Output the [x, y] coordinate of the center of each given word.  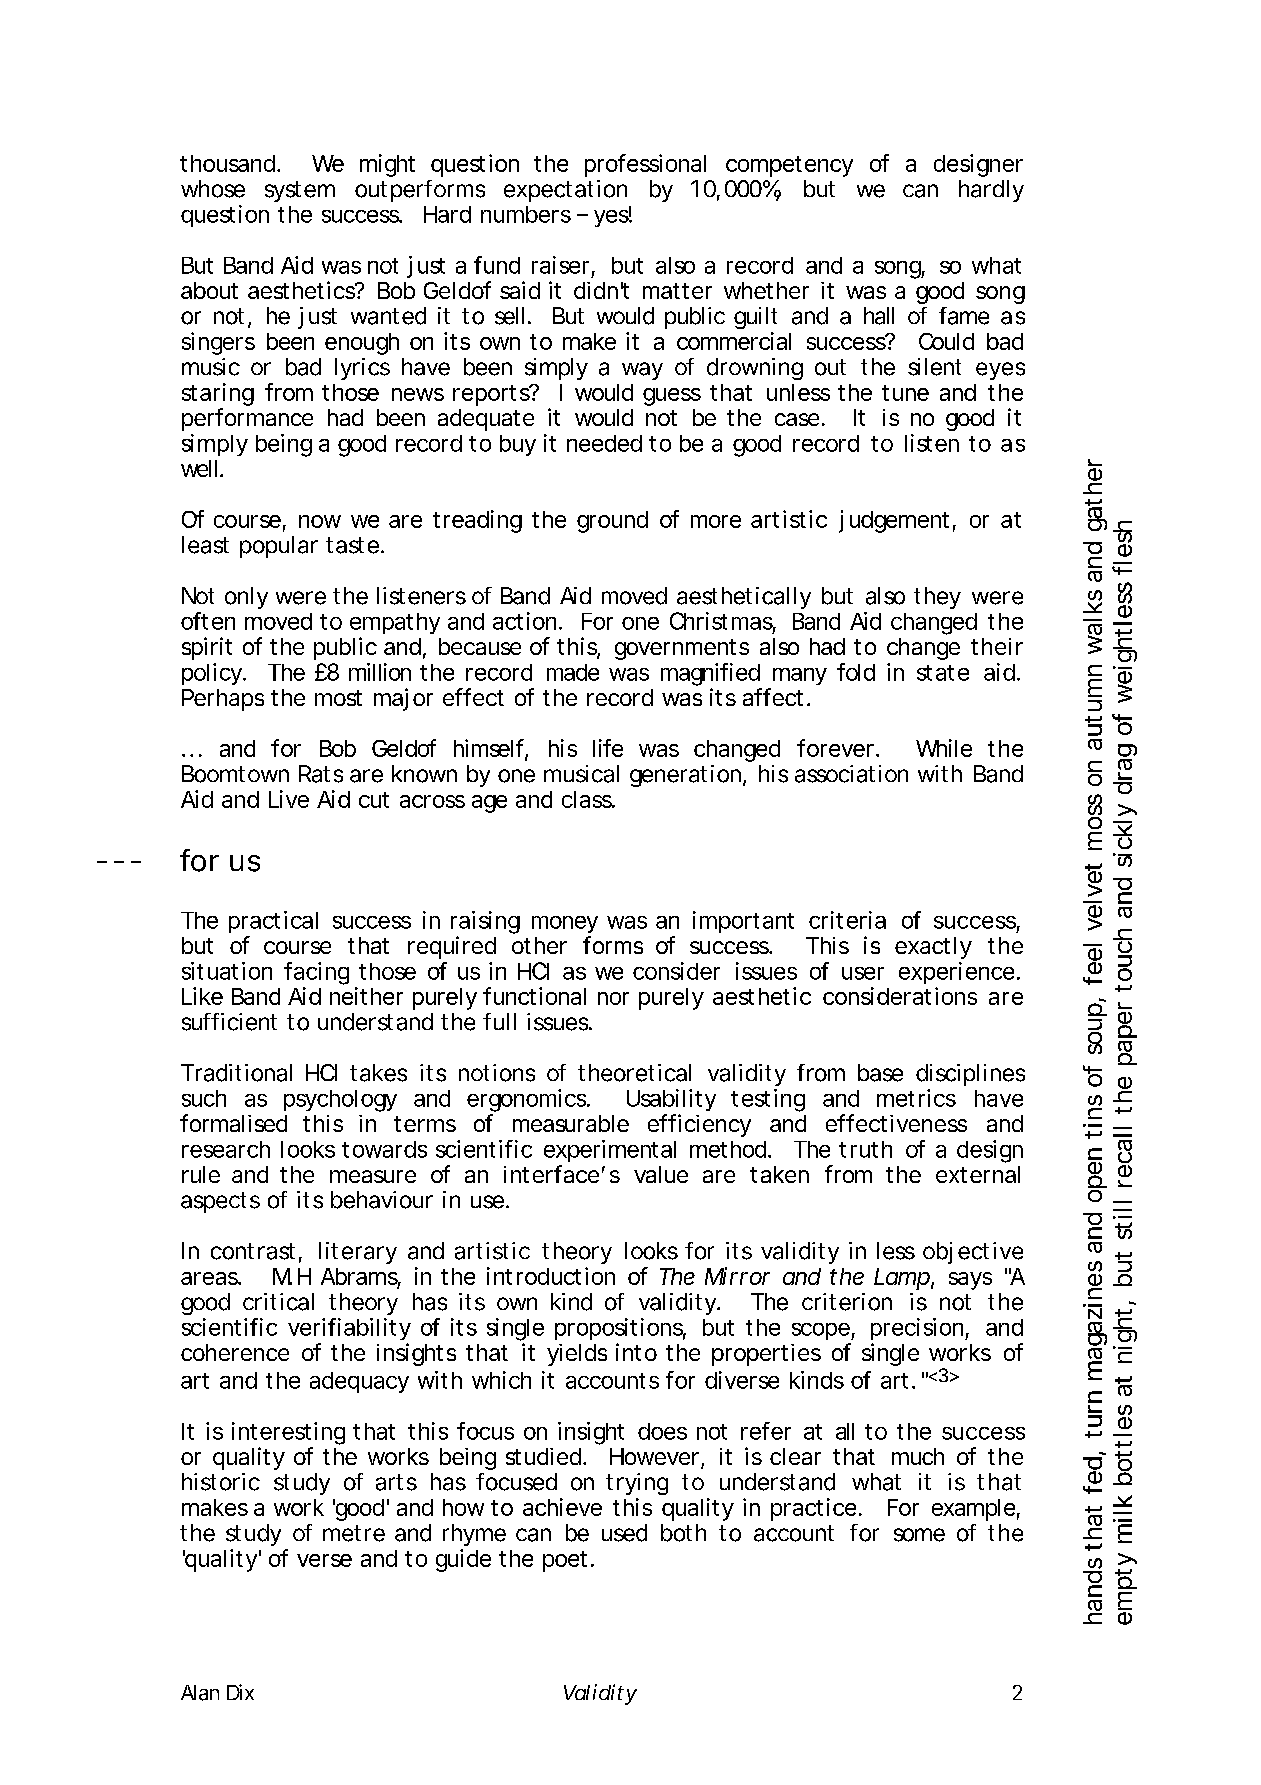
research [226, 1149]
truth [865, 1149]
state [943, 673]
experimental [610, 1151]
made [573, 672]
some [919, 1535]
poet [565, 1561]
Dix [240, 1692]
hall [879, 316]
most [338, 698]
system [300, 191]
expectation [565, 191]
